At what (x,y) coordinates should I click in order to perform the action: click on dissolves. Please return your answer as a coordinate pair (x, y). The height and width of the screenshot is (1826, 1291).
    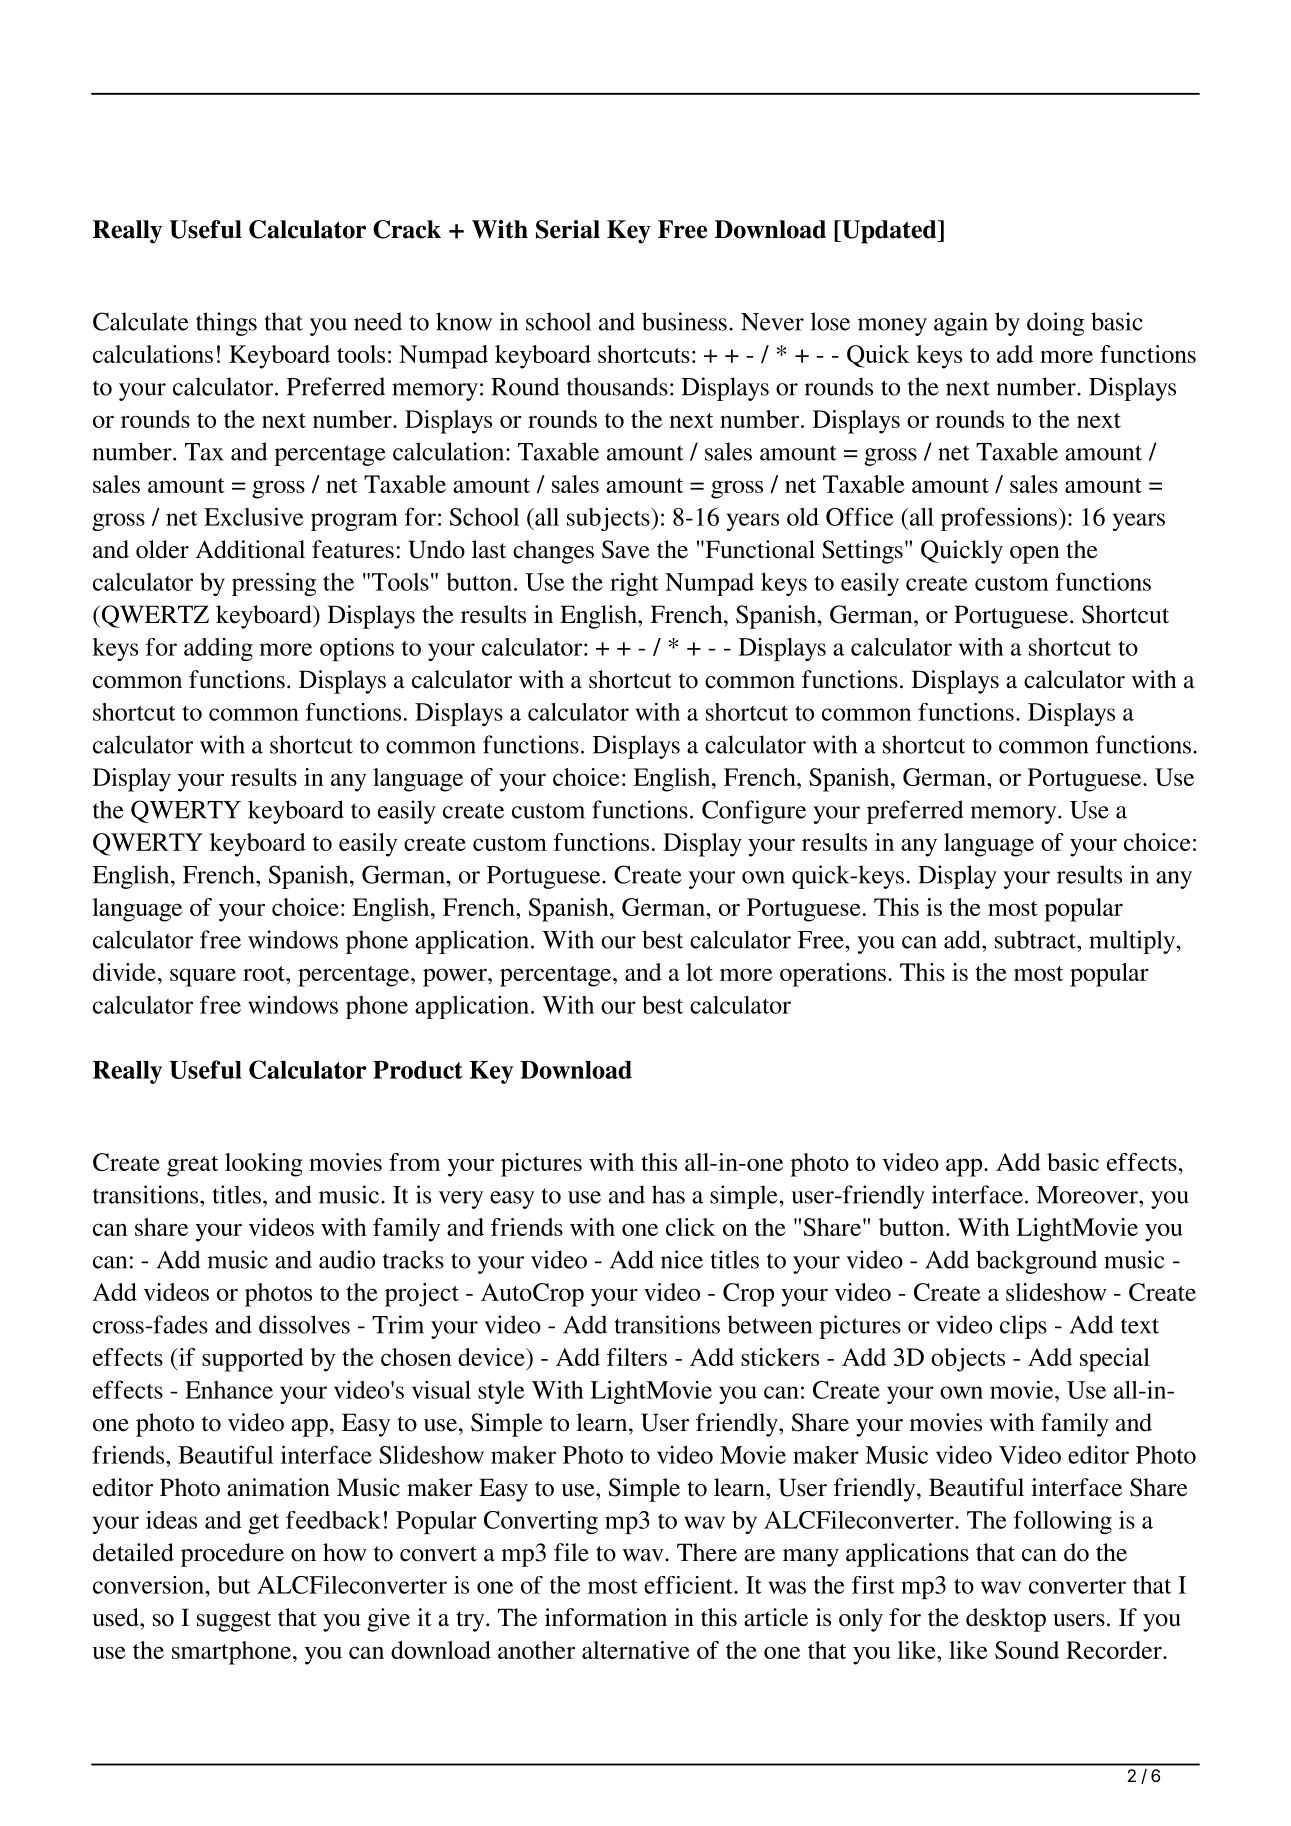
    Looking at the image, I should click on (304, 1324).
